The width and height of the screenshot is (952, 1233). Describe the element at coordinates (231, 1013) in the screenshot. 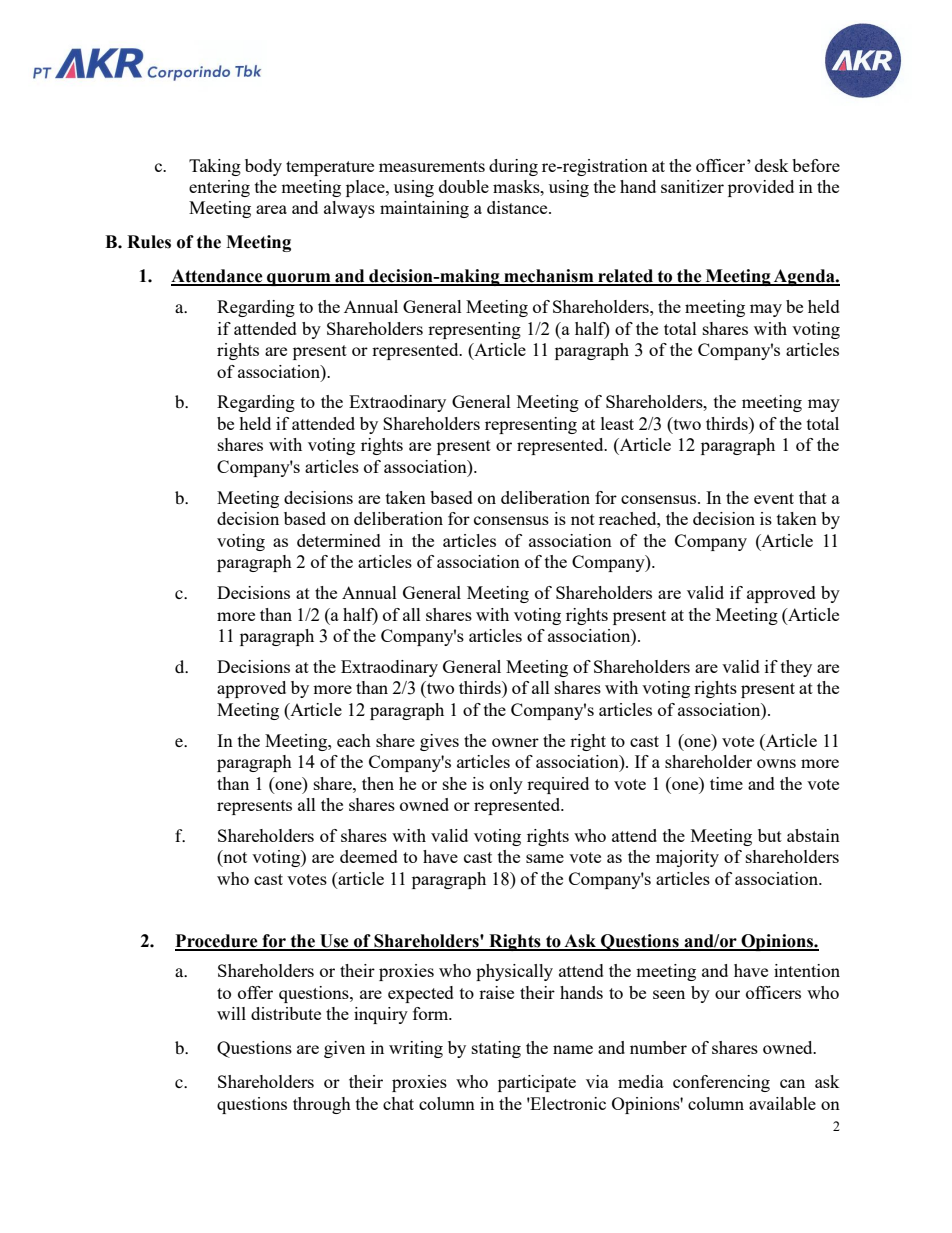

I see `will` at that location.
